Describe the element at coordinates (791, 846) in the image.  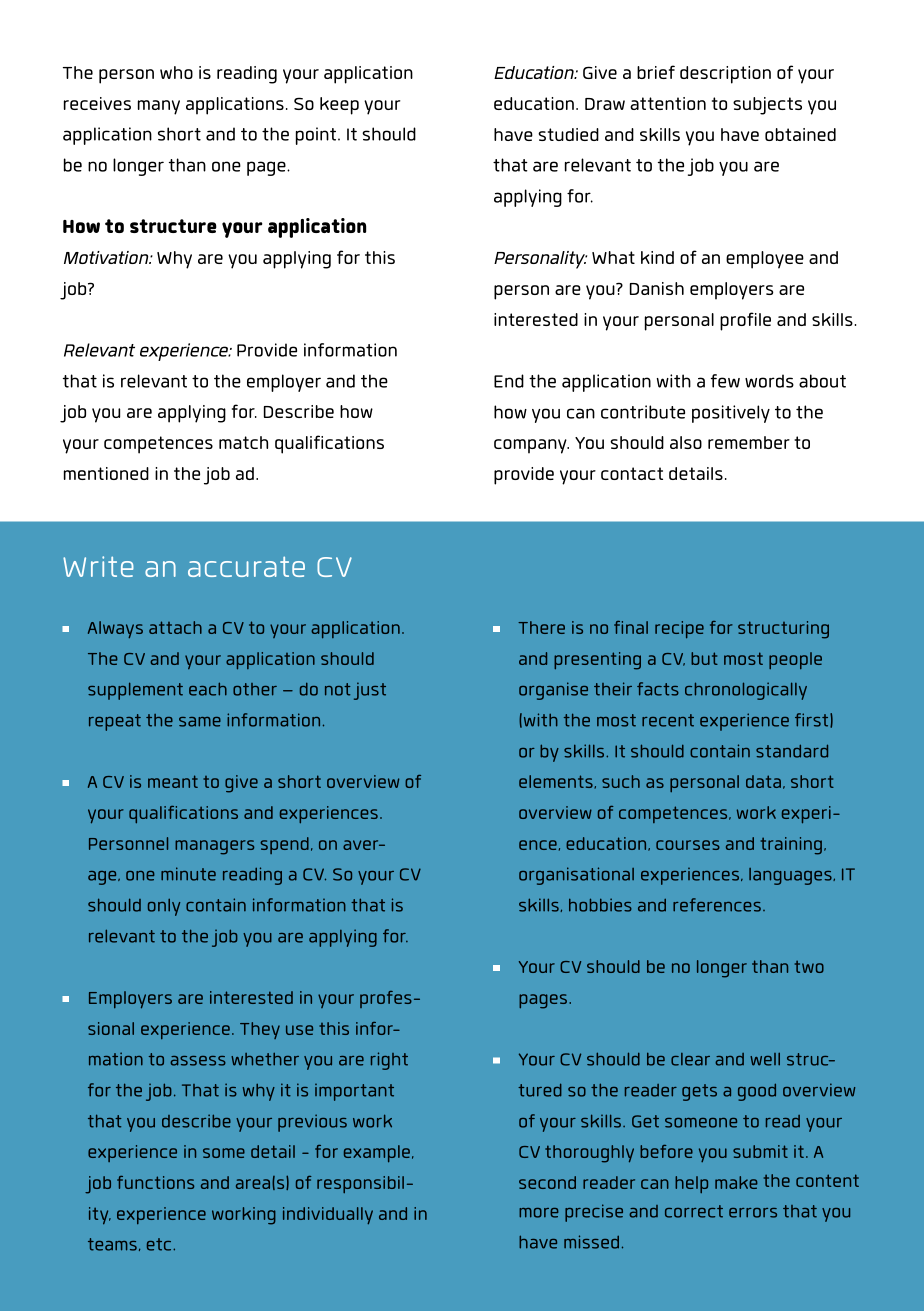
I see `training` at that location.
